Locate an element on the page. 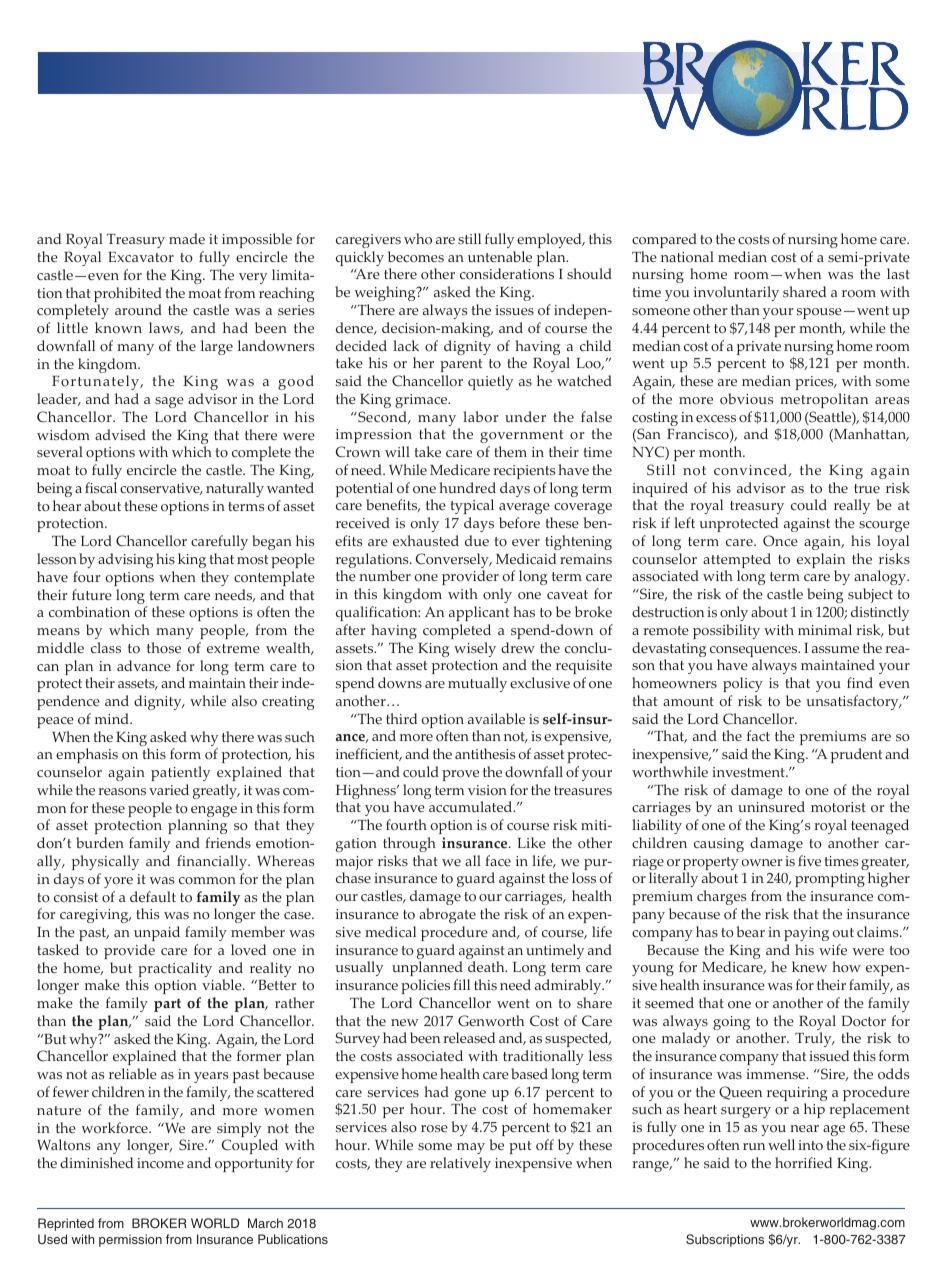 Image resolution: width=947 pixels, height=1288 pixels. prompting is located at coordinates (830, 880).
